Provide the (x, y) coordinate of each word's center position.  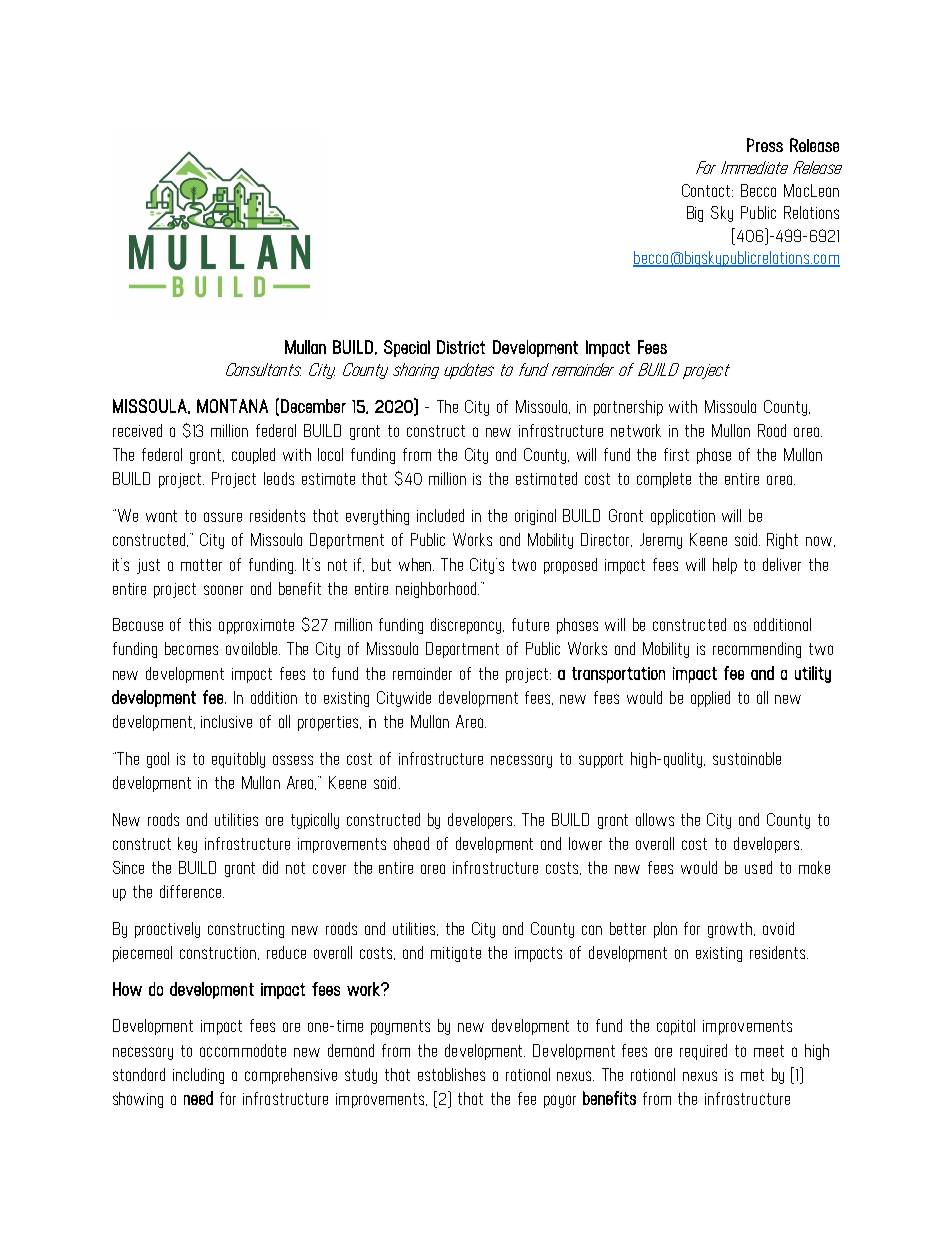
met (752, 1075)
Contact (707, 190)
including (198, 1076)
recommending (757, 650)
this (200, 624)
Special (407, 348)
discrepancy (467, 626)
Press (765, 145)
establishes (451, 1074)
